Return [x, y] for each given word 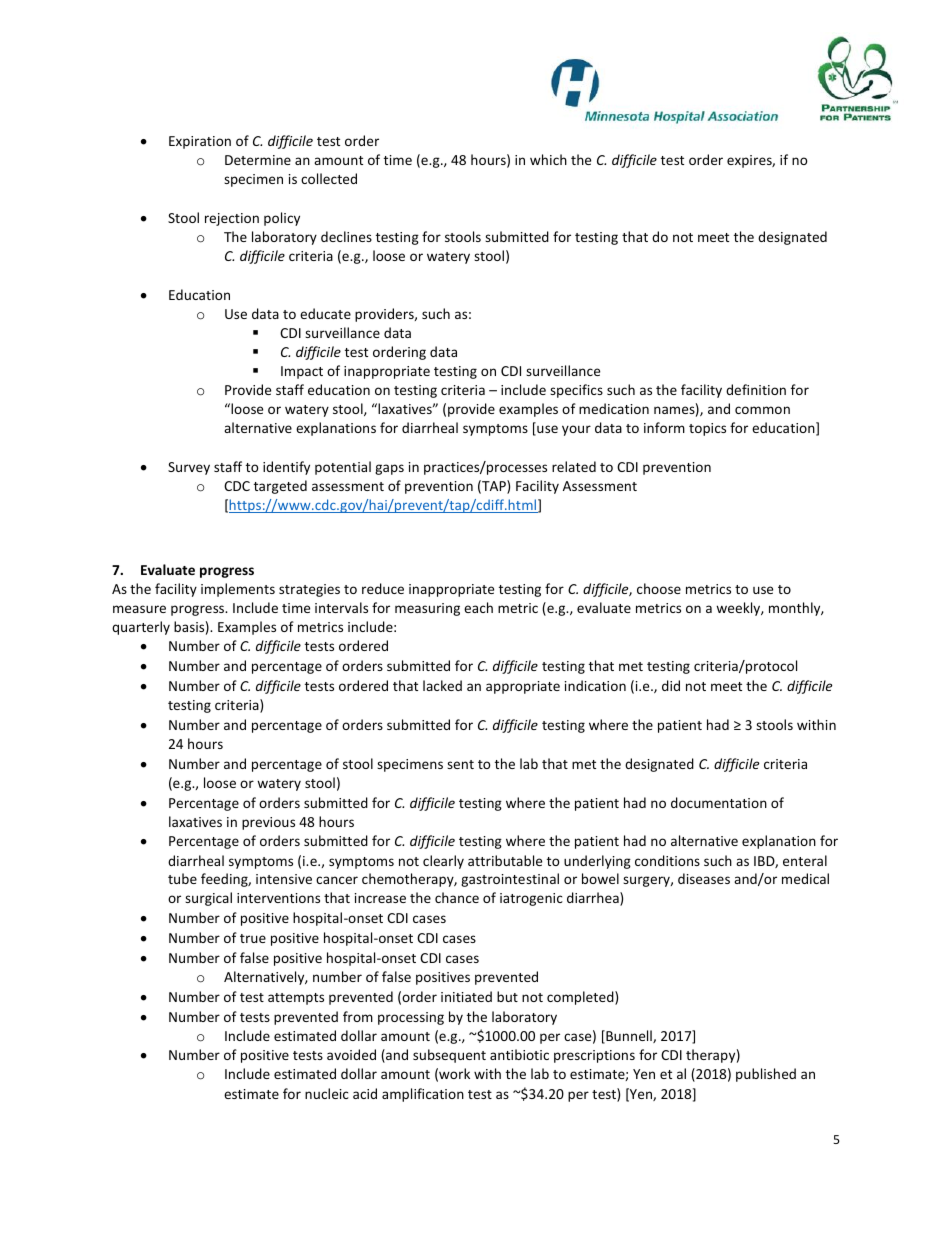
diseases [704, 878]
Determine [258, 160]
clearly [443, 862]
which [548, 159]
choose [659, 588]
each [478, 607]
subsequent [449, 1056]
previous [268, 823]
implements [238, 590]
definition [756, 389]
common [762, 410]
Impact [302, 372]
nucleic [327, 1093]
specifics [576, 391]
